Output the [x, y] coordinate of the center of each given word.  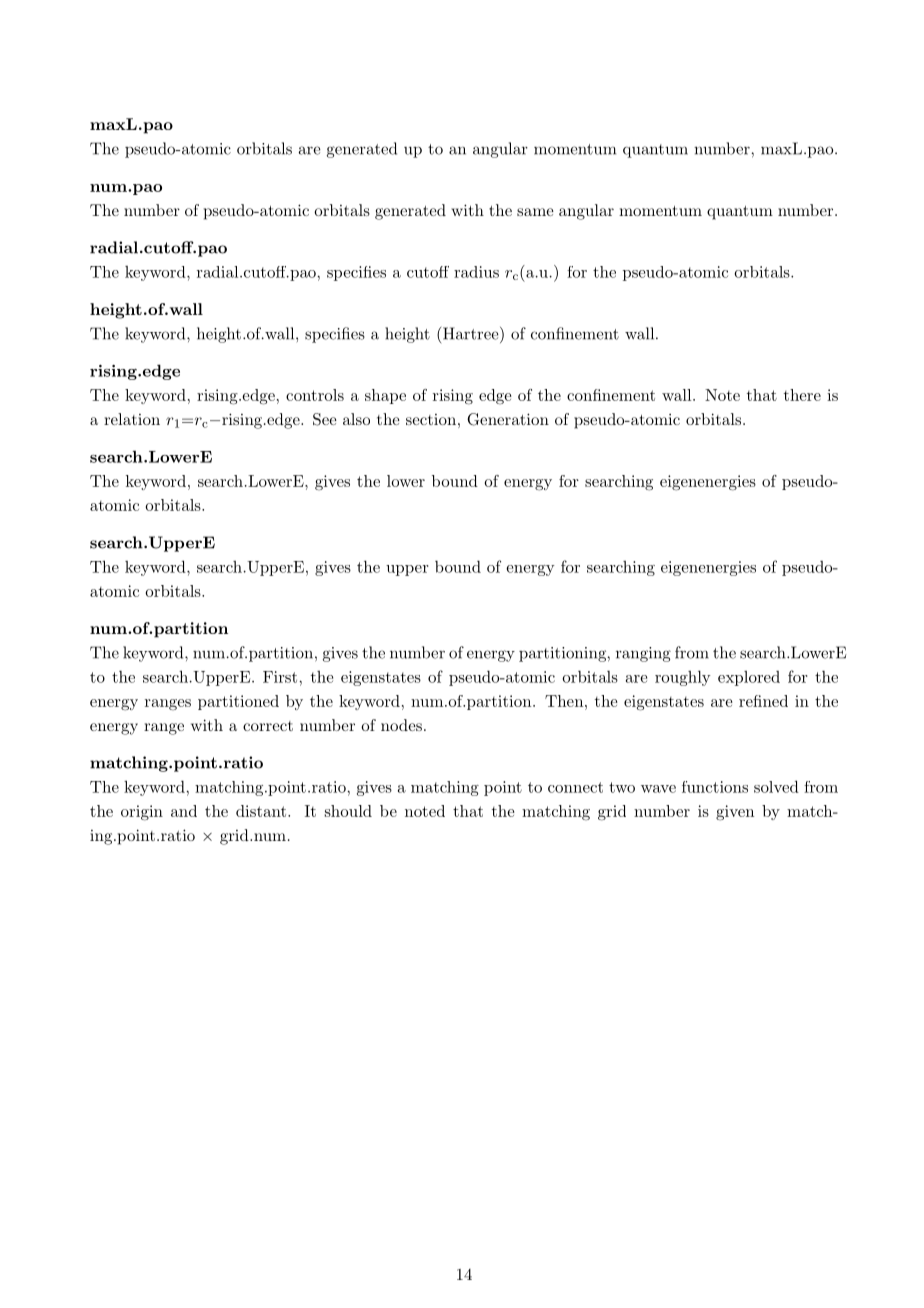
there [802, 395]
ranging [643, 654]
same [535, 212]
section [431, 419]
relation [132, 419]
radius [476, 272]
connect [575, 787]
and [184, 811]
